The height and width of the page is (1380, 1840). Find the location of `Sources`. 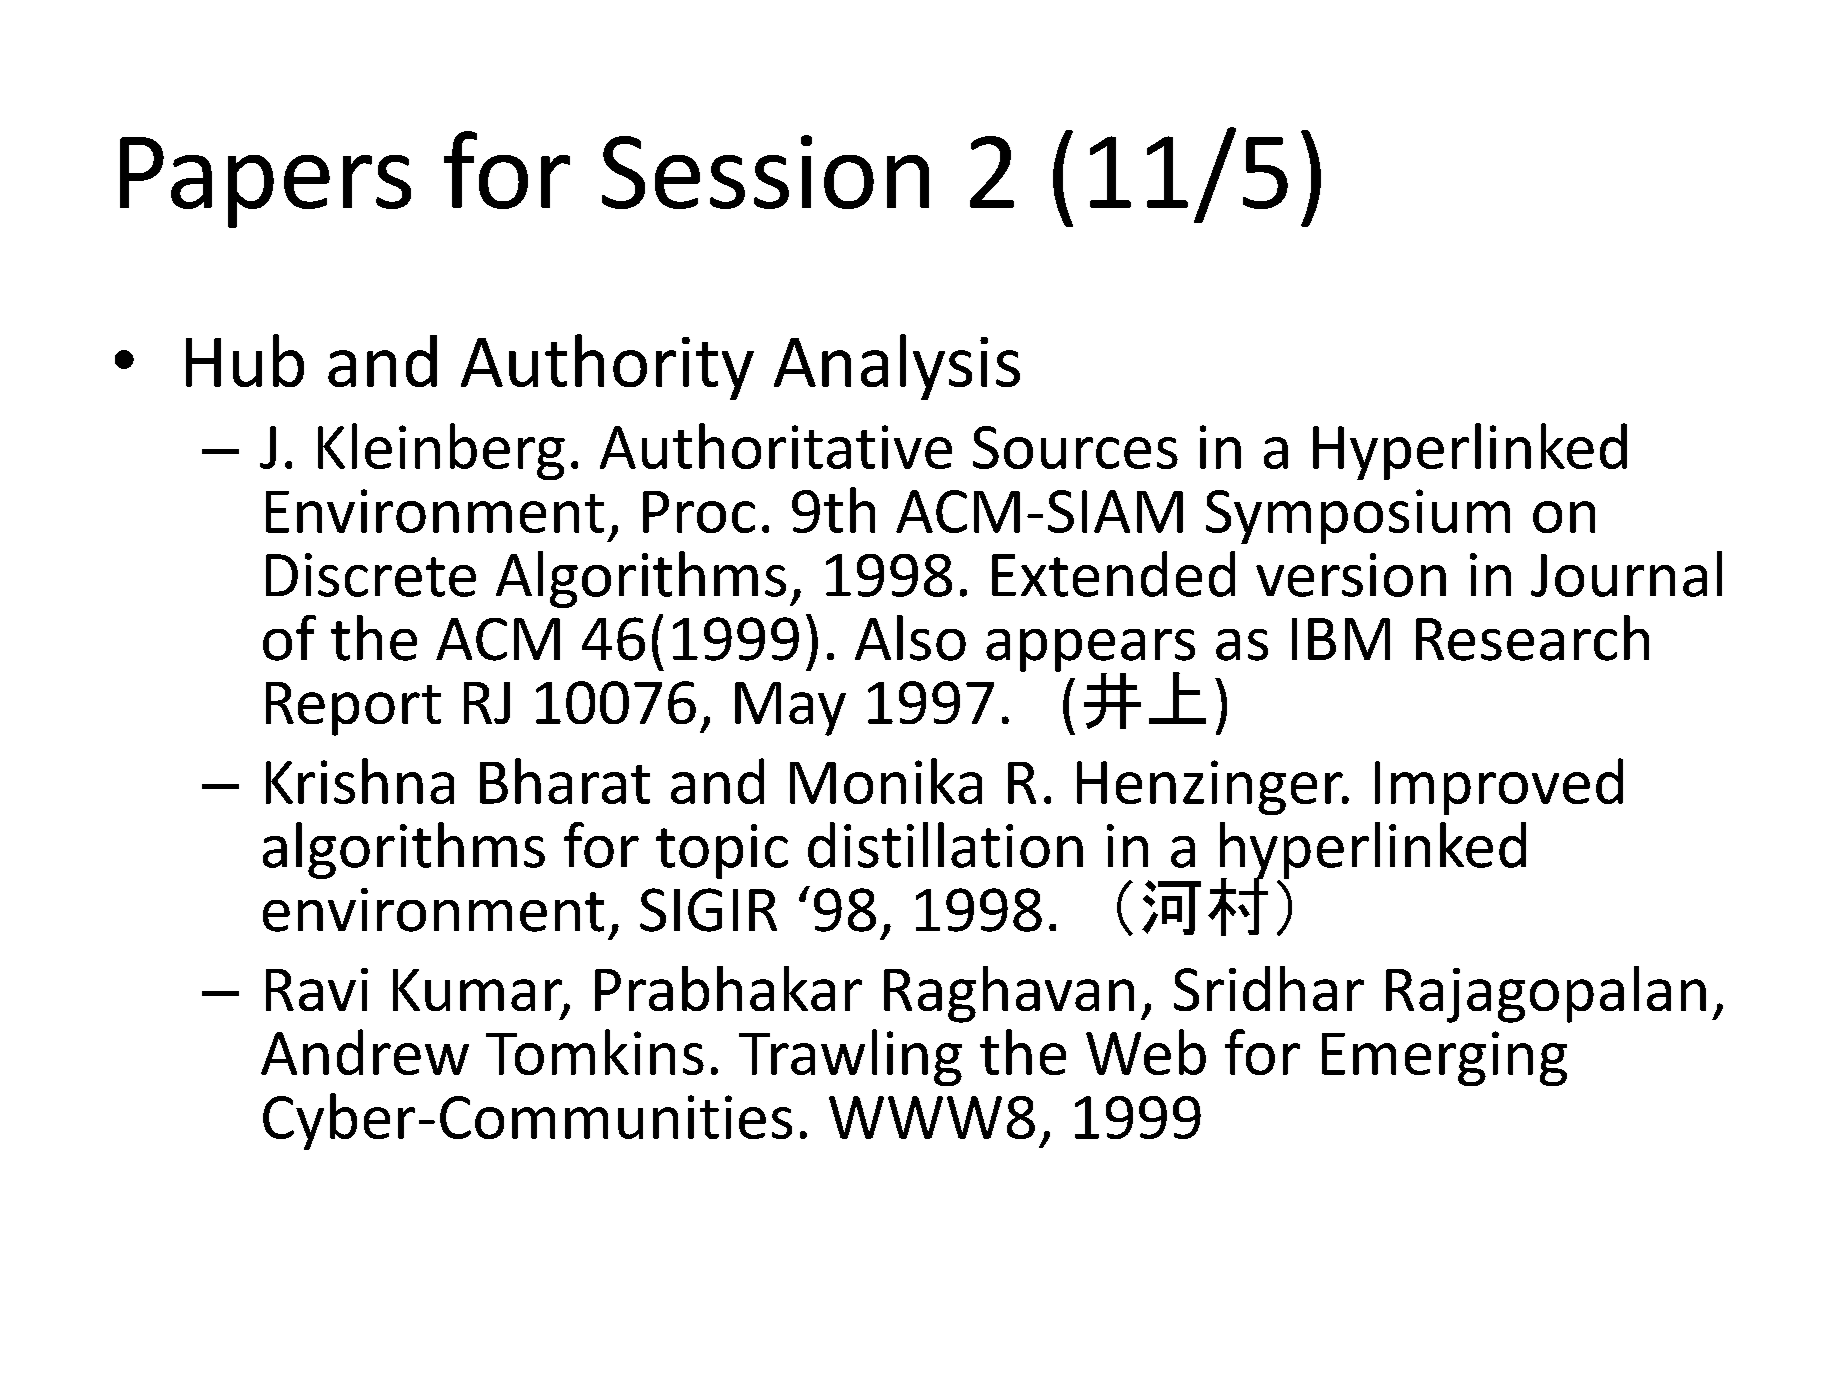

Sources is located at coordinates (1075, 447).
